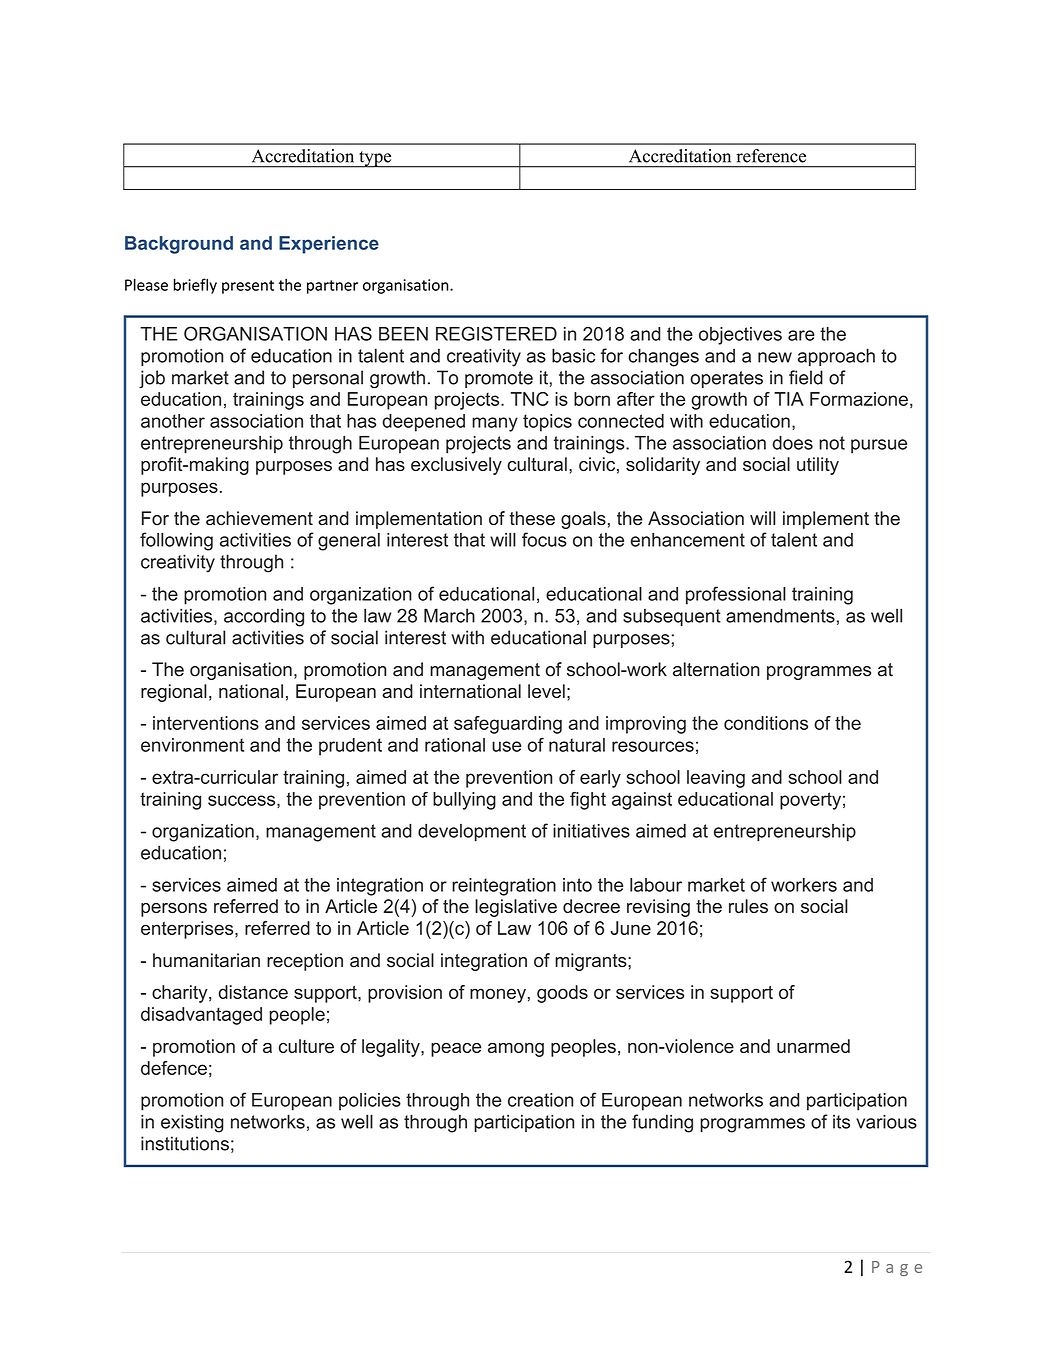  I want to click on conditions, so click(766, 723).
